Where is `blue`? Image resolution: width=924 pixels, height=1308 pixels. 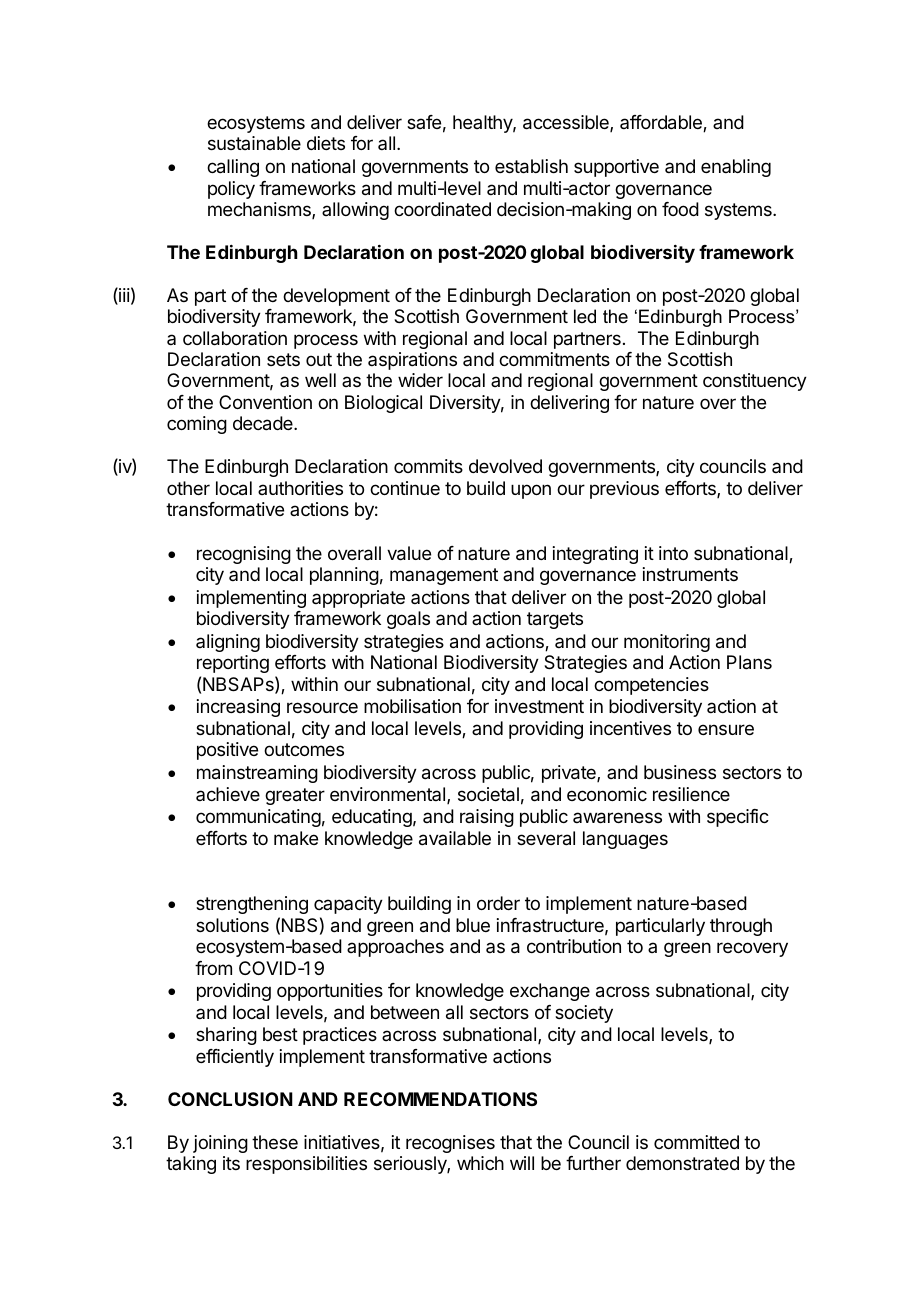
blue is located at coordinates (473, 925).
